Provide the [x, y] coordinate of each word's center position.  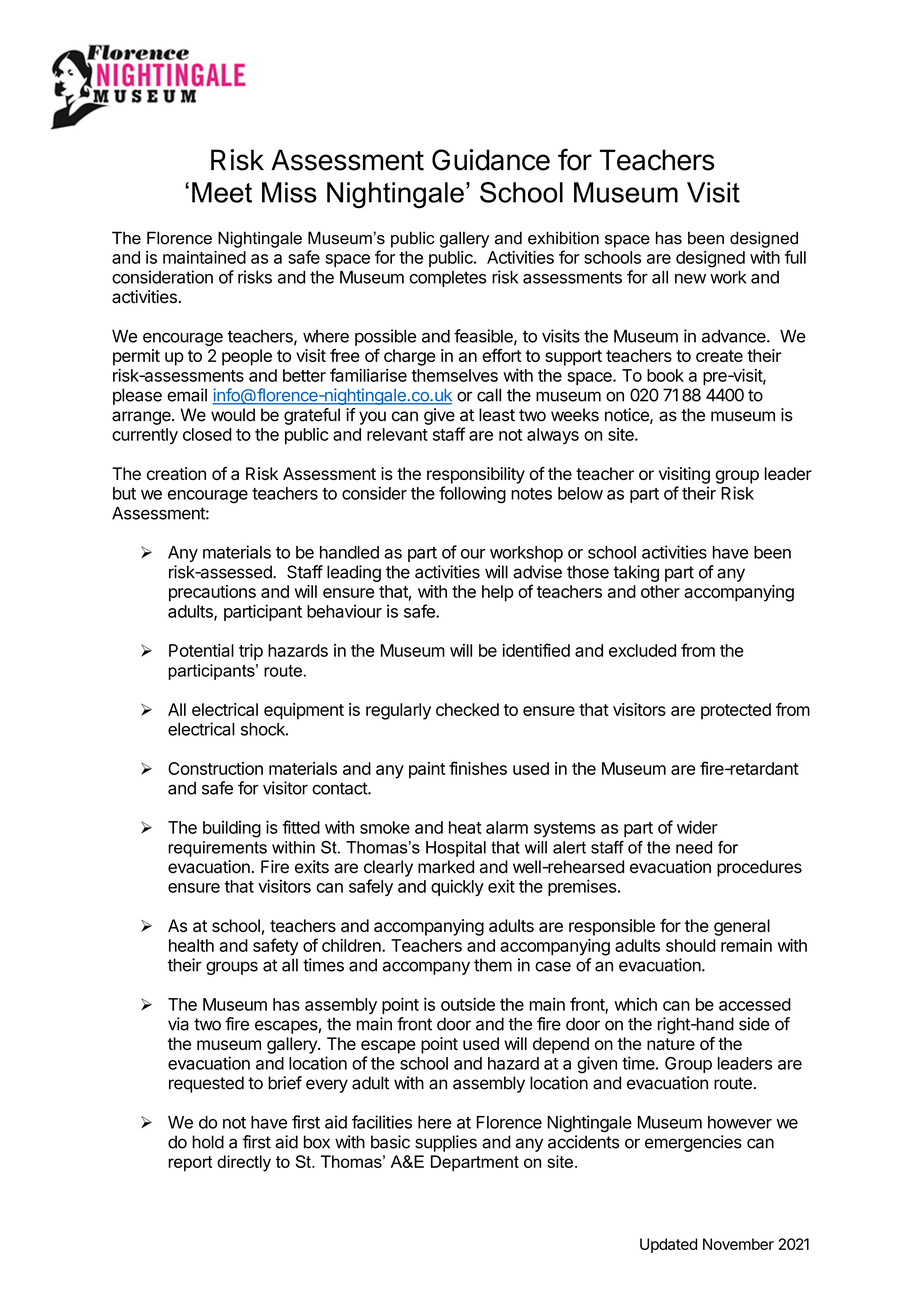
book [665, 375]
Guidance [491, 160]
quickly [457, 887]
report [190, 1163]
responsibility [476, 475]
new [690, 279]
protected [736, 711]
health [191, 945]
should [691, 945]
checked [467, 709]
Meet [222, 192]
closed [207, 434]
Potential [201, 650]
